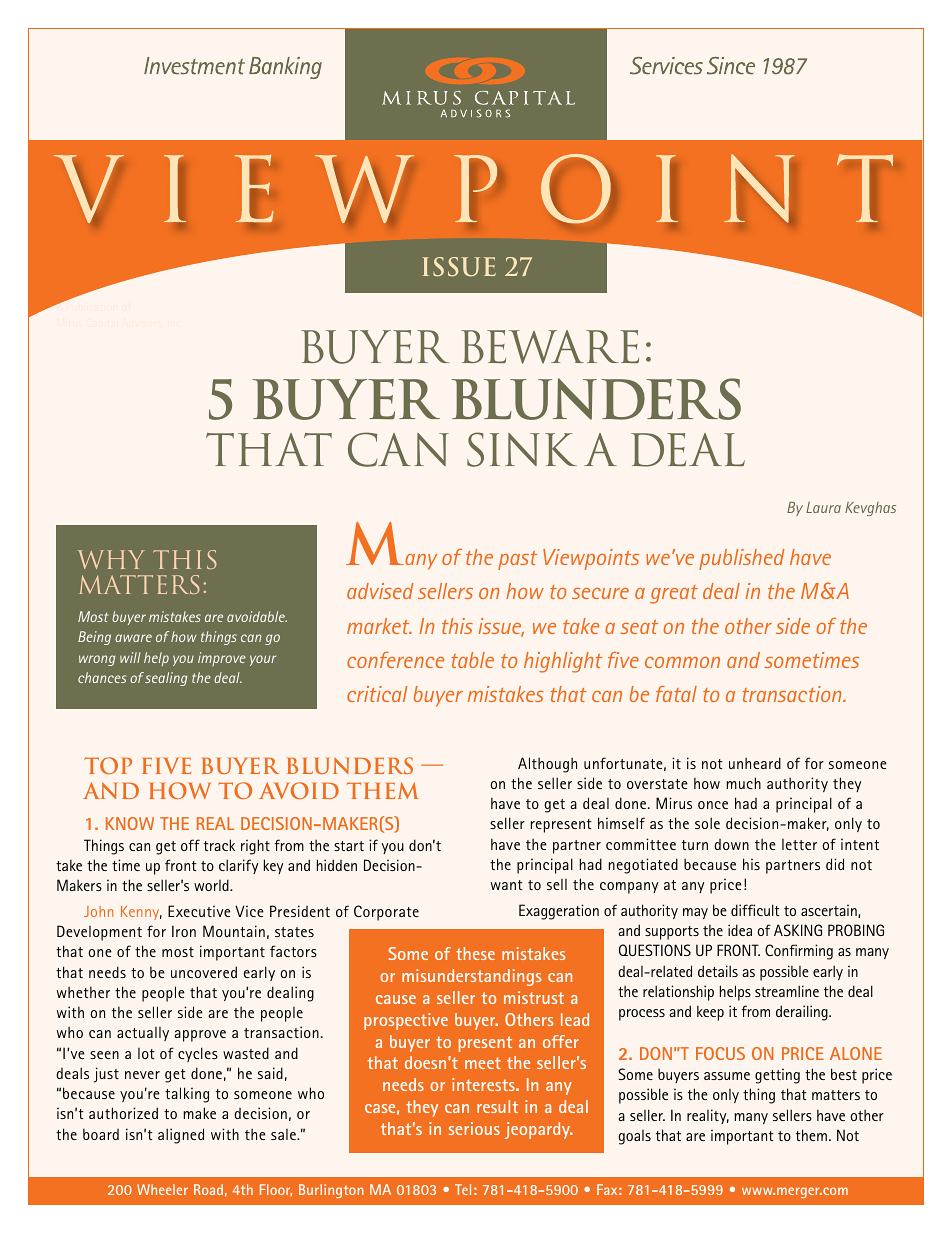 The width and height of the screenshot is (952, 1233). I want to click on past, so click(517, 560).
